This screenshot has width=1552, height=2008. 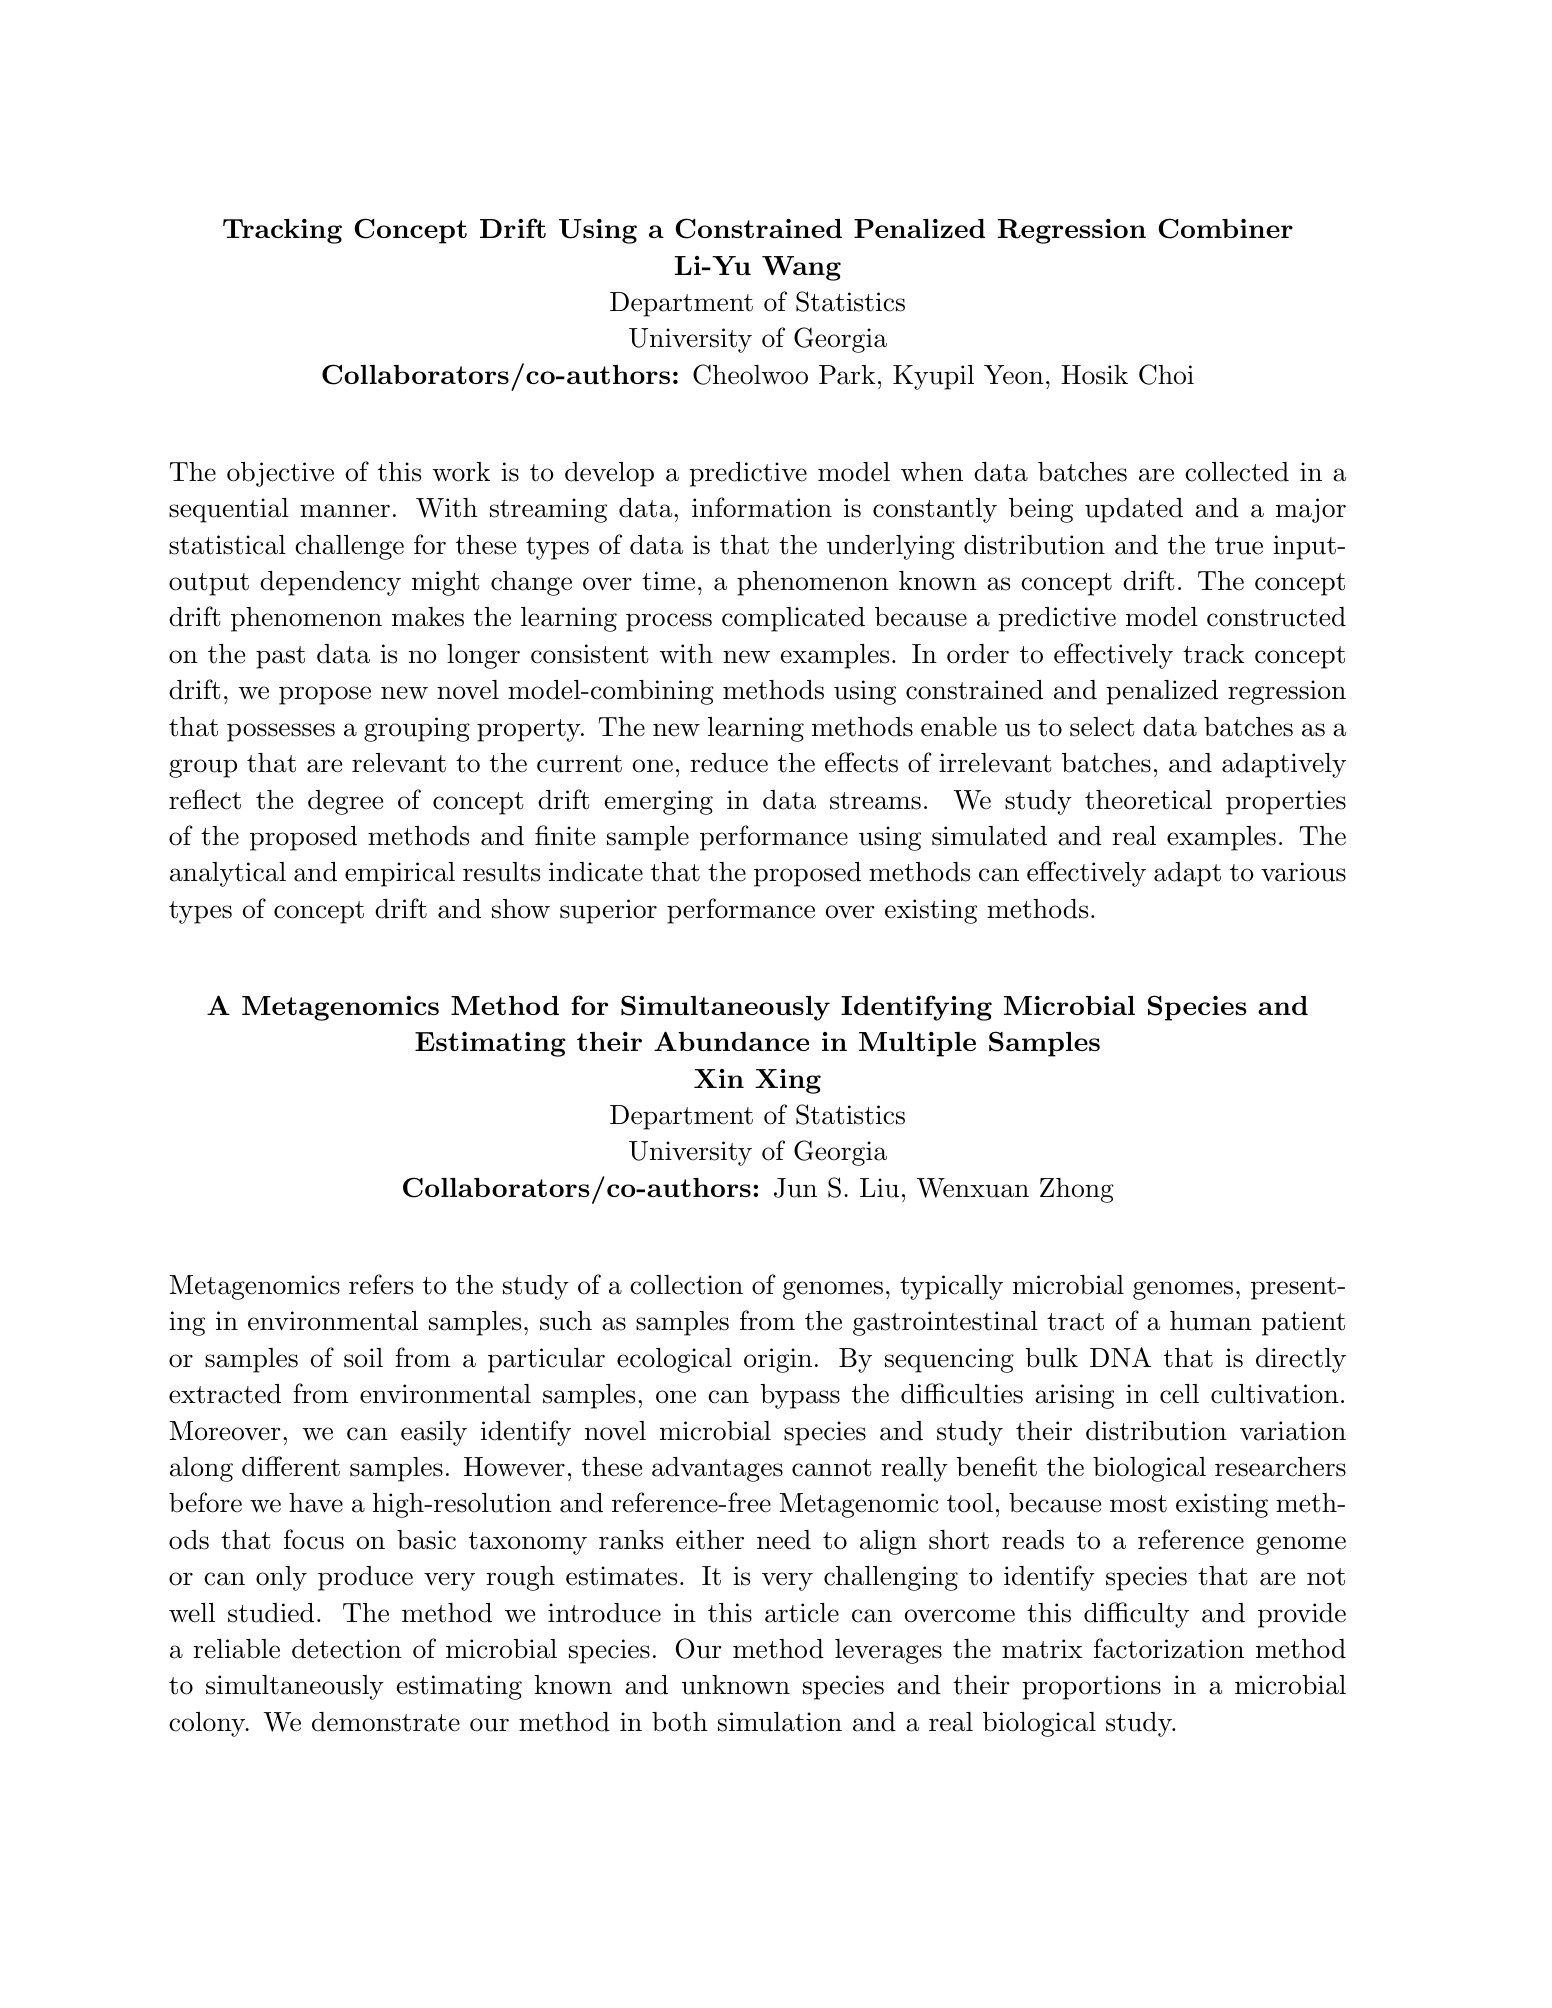 What do you see at coordinates (1303, 872) in the screenshot?
I see `various` at bounding box center [1303, 872].
